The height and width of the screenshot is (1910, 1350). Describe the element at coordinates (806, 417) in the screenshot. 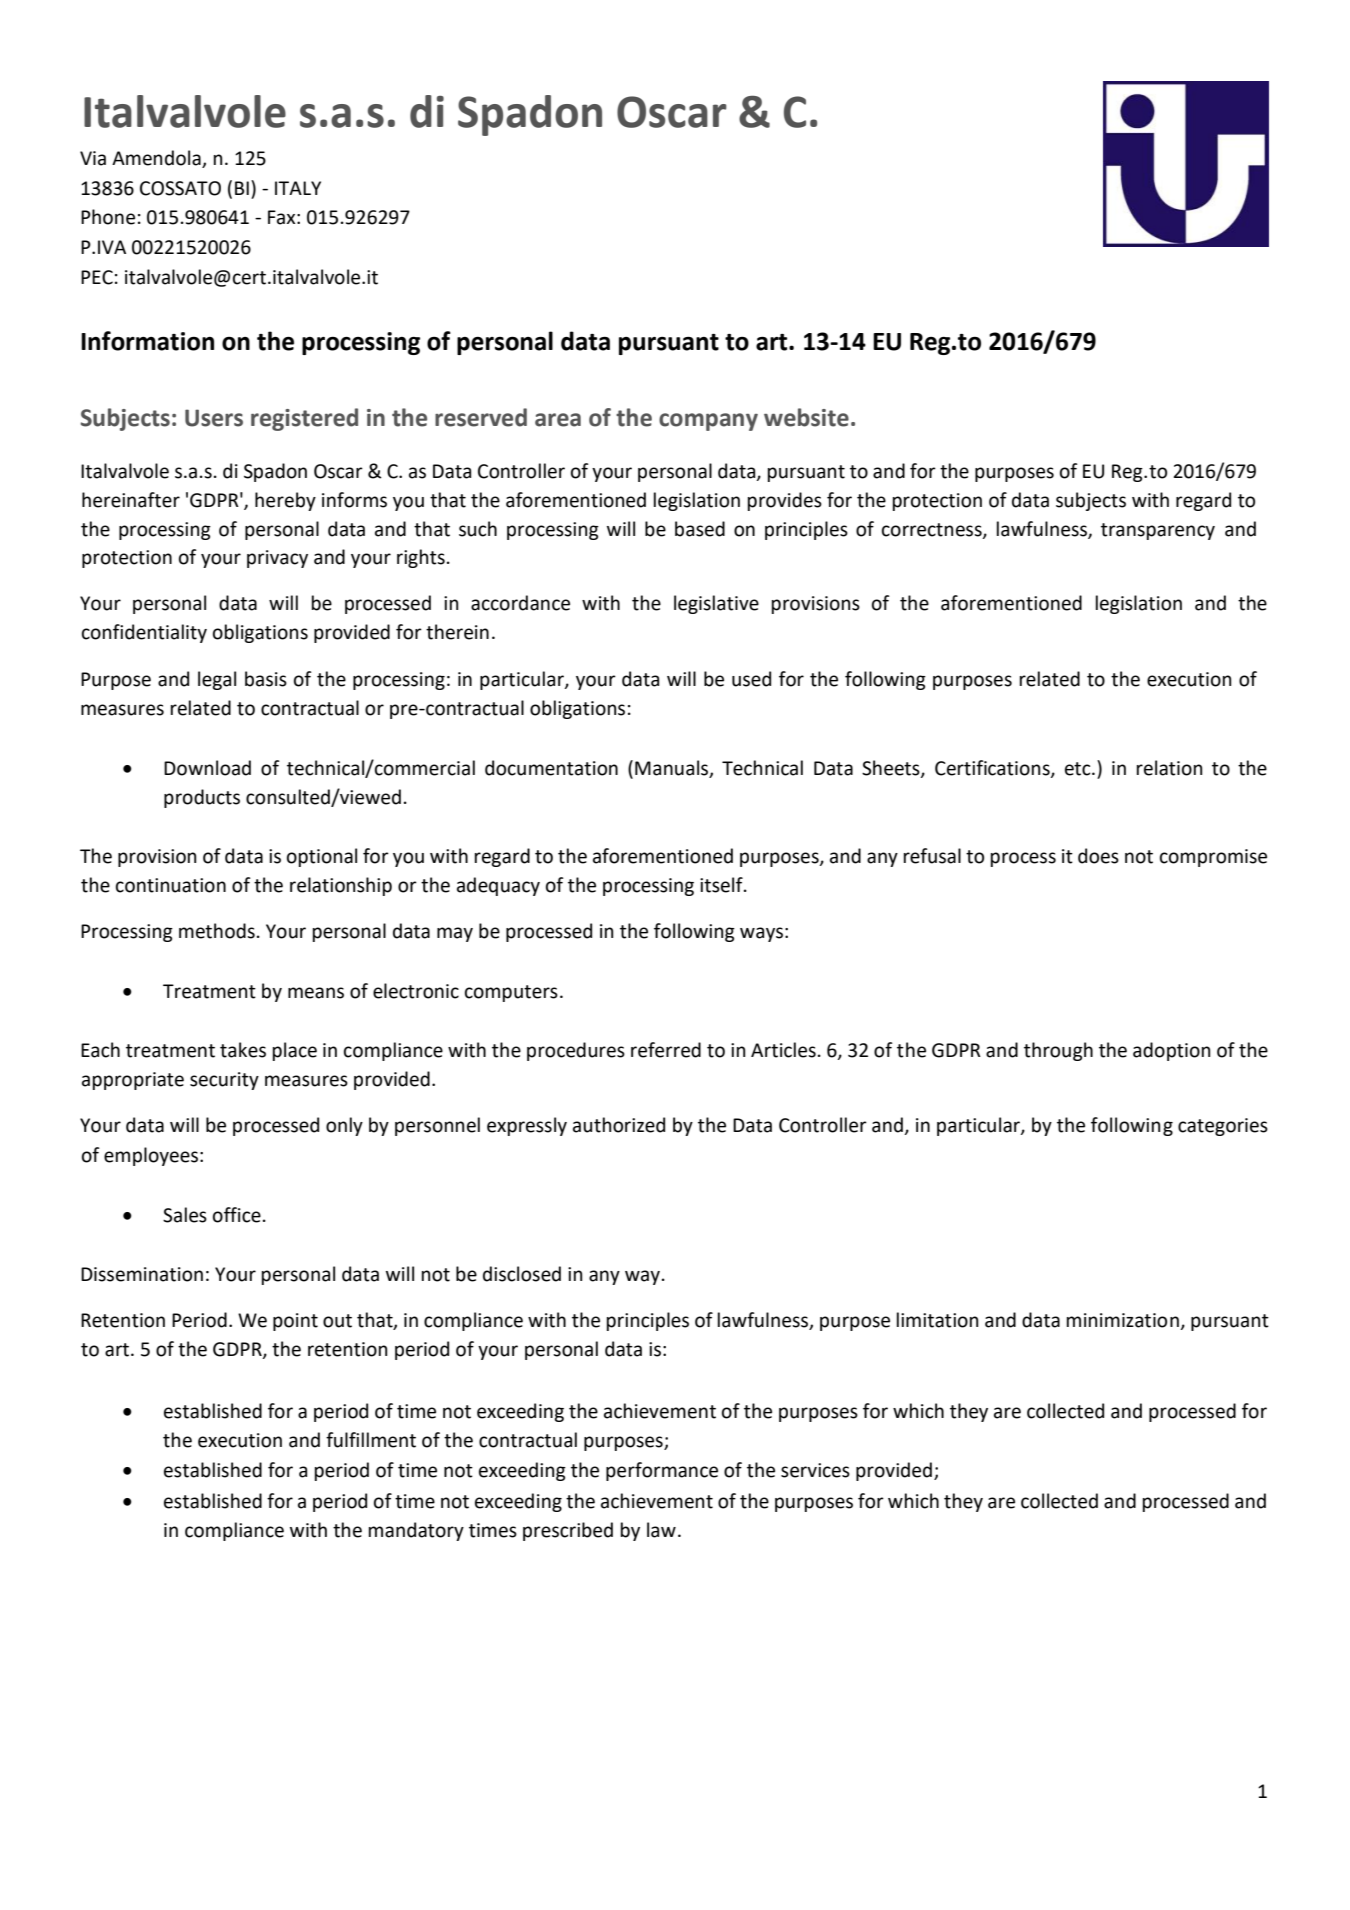

I see `website` at that location.
